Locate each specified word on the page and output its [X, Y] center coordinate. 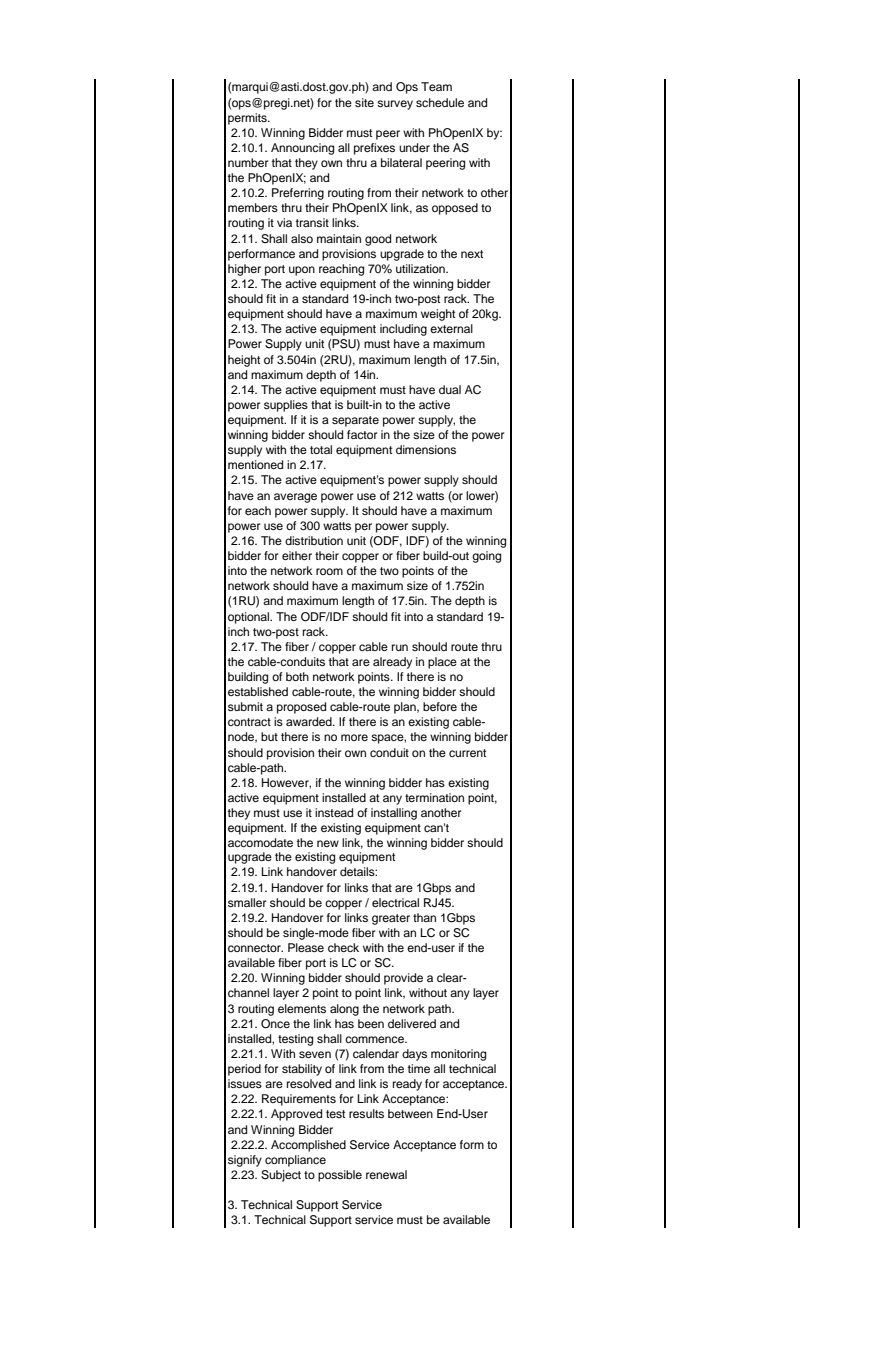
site [364, 102]
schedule [440, 102]
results [366, 1113]
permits [248, 119]
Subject [281, 1176]
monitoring [458, 1055]
